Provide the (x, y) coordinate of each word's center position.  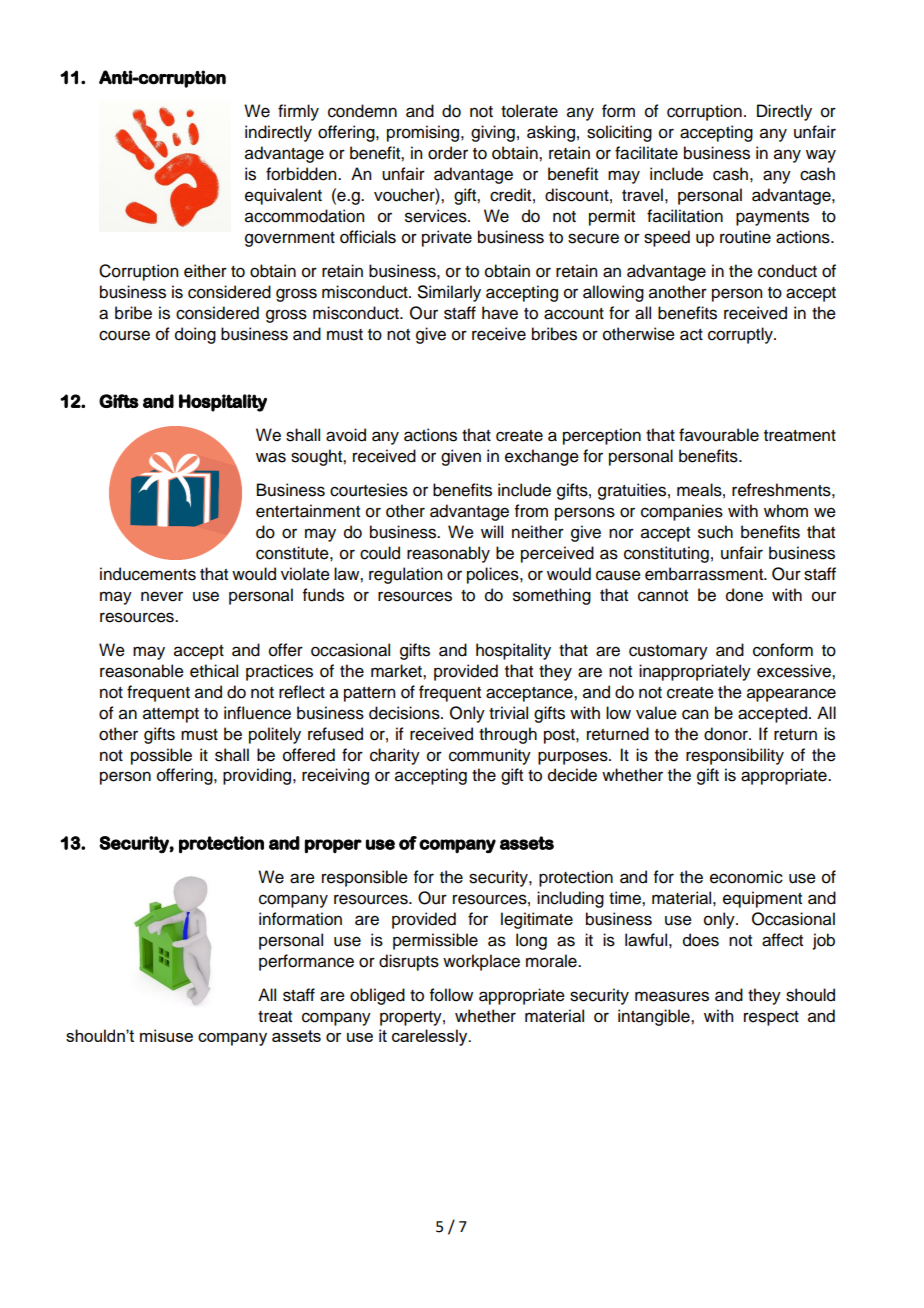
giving (493, 133)
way (821, 156)
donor (727, 734)
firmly (298, 112)
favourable (719, 435)
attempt (171, 715)
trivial (508, 713)
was (271, 457)
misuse (166, 1035)
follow (451, 995)
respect (771, 1018)
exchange (542, 457)
